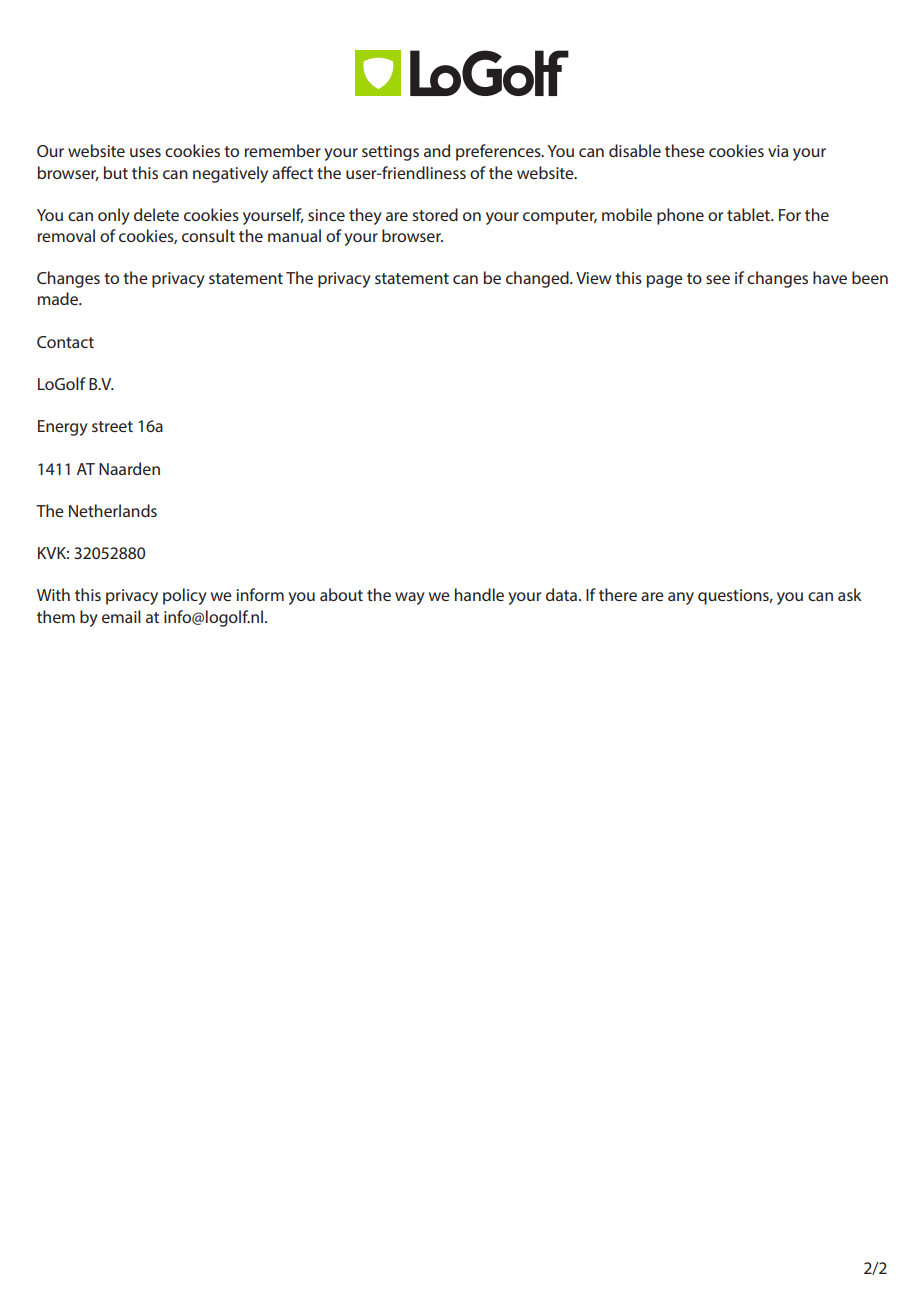 This image has height=1308, width=924. Describe the element at coordinates (849, 594) in the image. I see `ask` at that location.
